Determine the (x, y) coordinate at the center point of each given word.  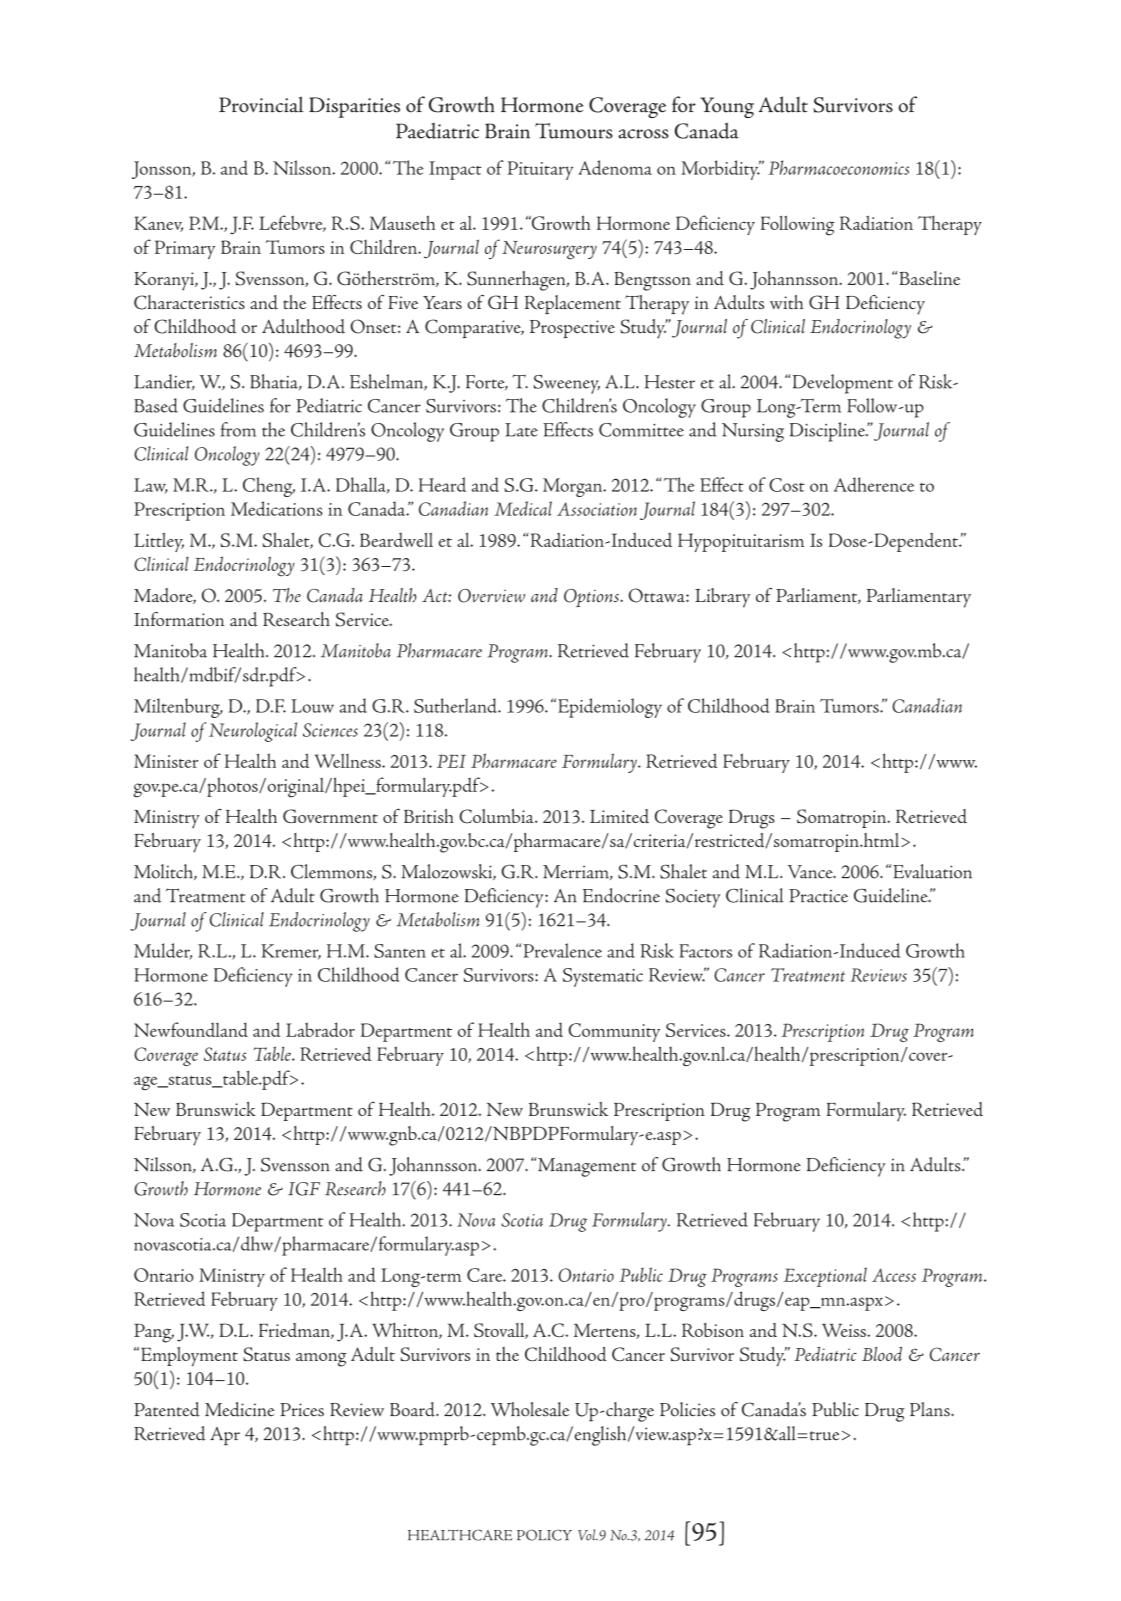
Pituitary (540, 170)
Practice (818, 896)
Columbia (497, 816)
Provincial (261, 104)
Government (330, 816)
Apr (225, 1436)
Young (727, 107)
